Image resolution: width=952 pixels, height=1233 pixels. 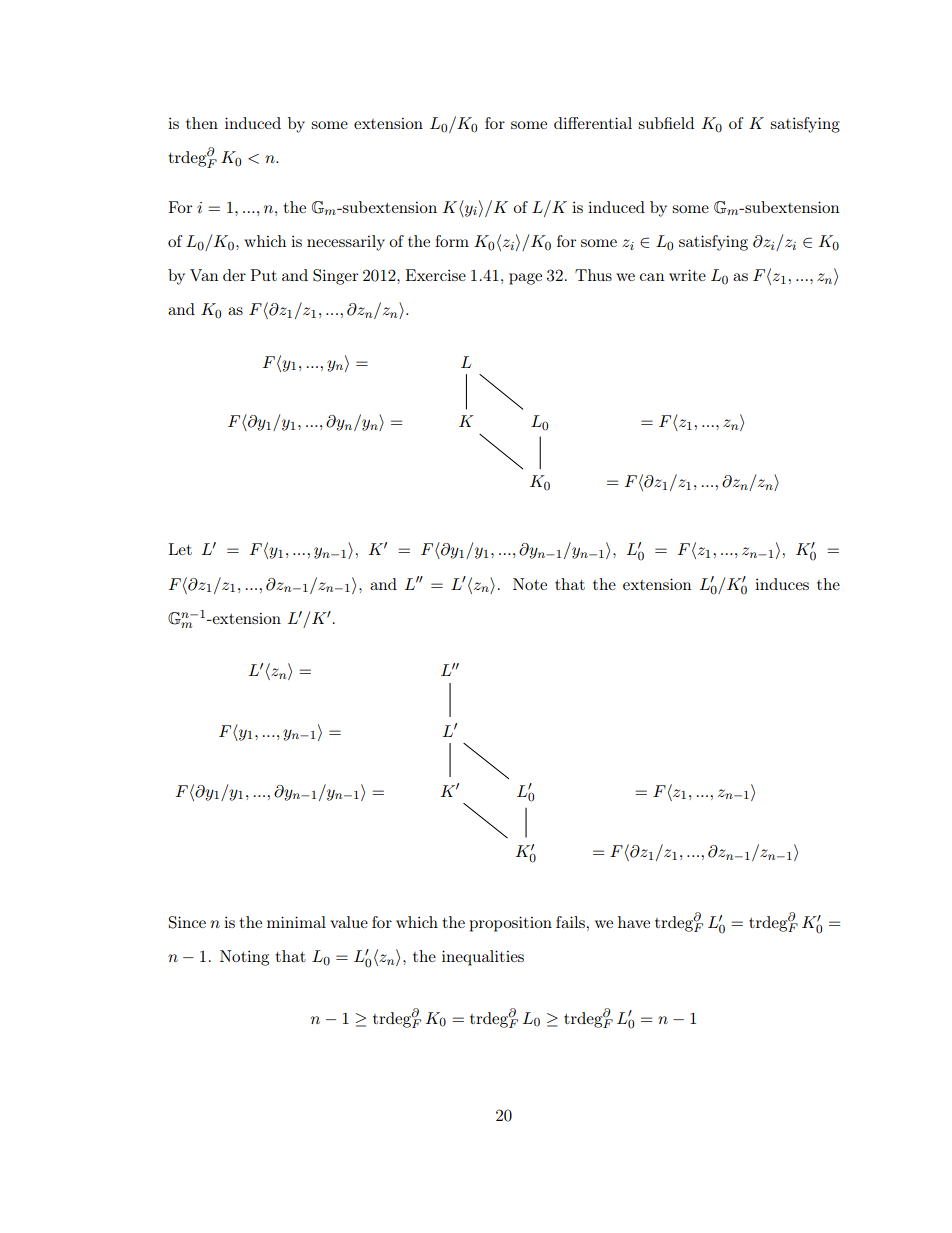 What do you see at coordinates (296, 922) in the screenshot?
I see `minimal` at bounding box center [296, 922].
